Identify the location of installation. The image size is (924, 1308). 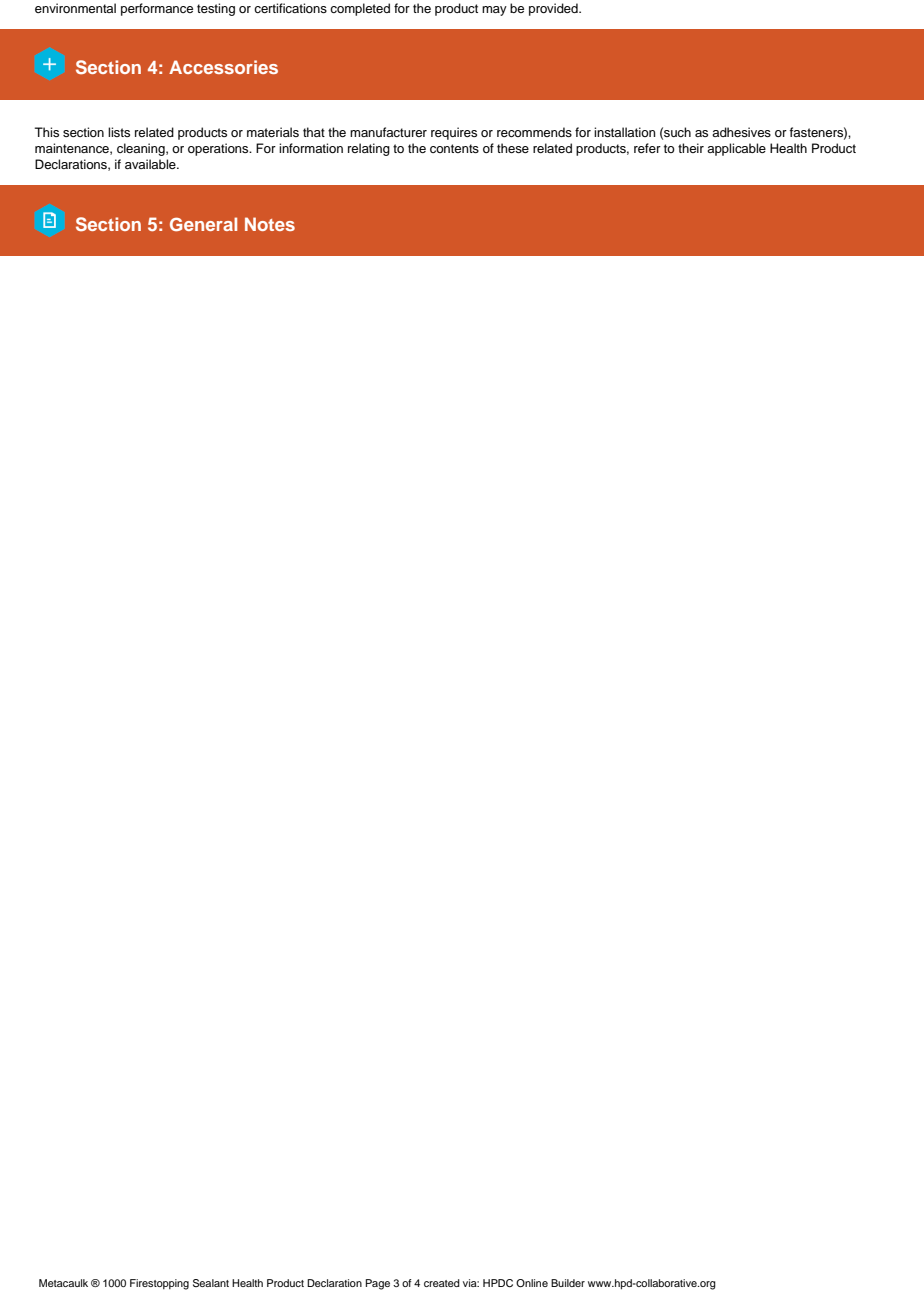
(625, 132).
